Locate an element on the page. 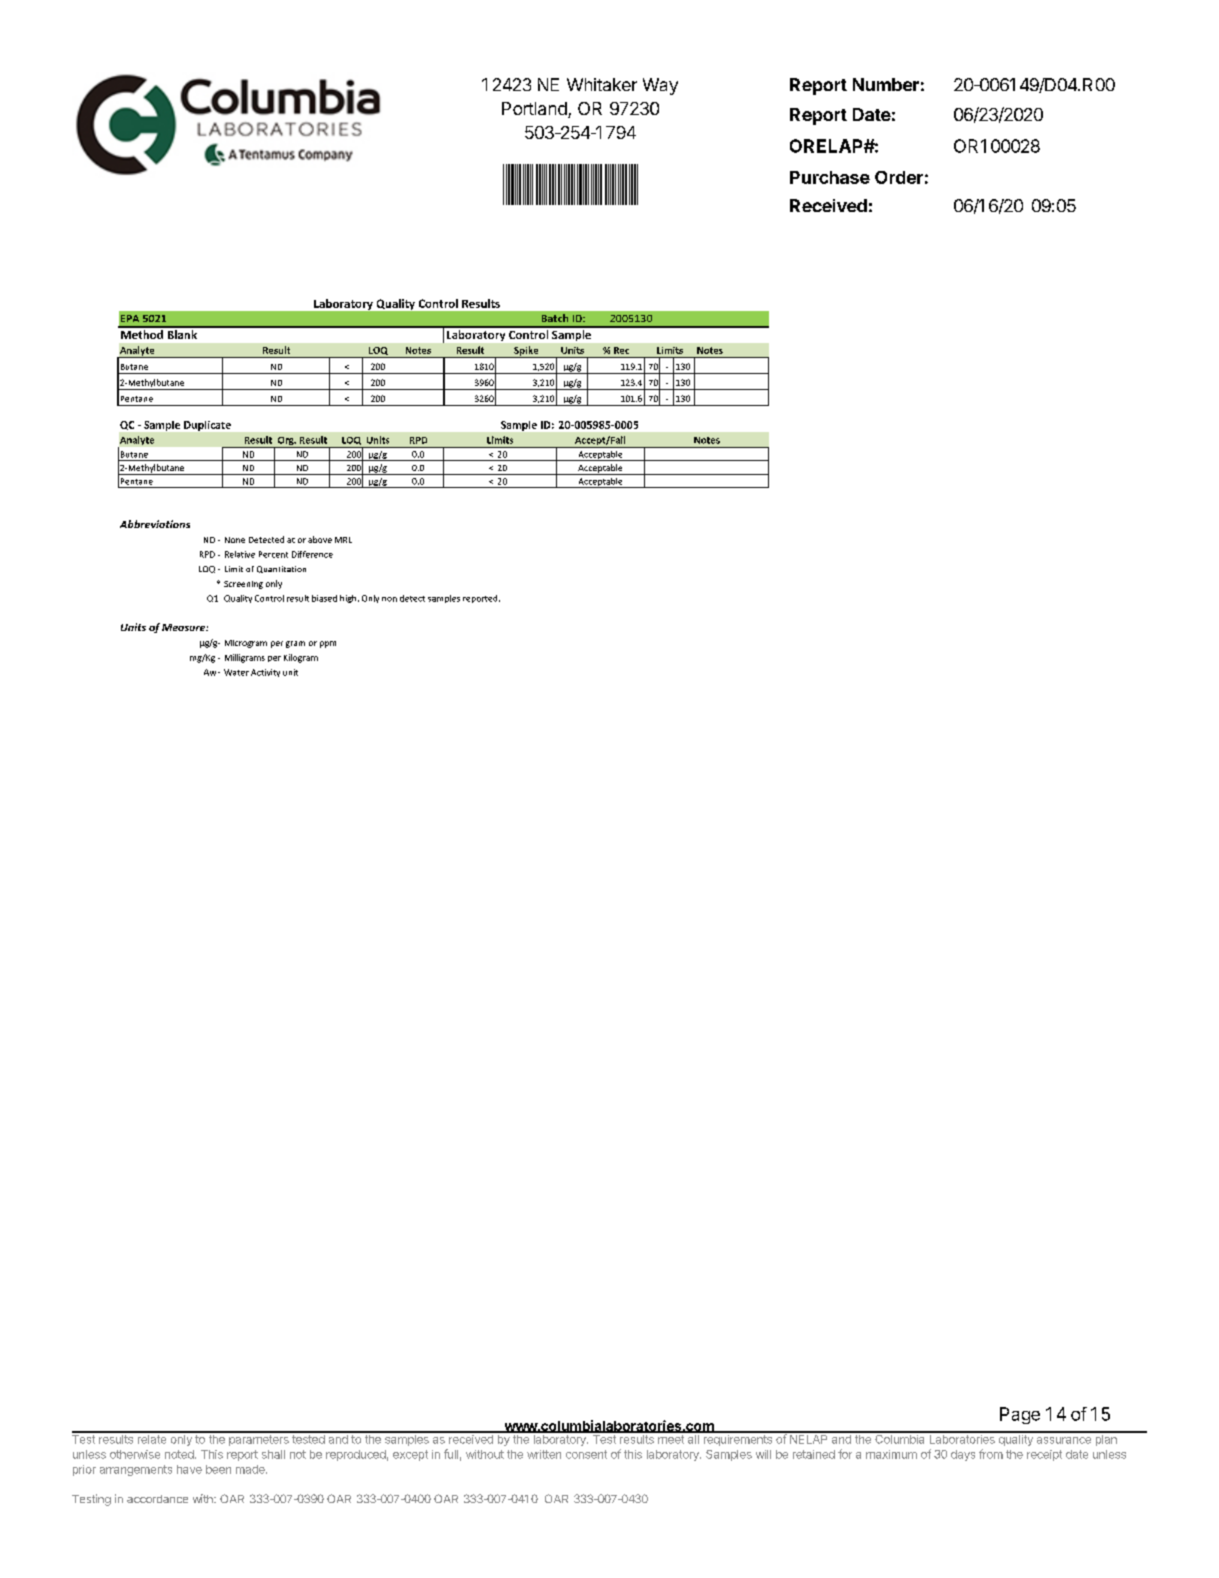 The image size is (1219, 1578). been is located at coordinates (218, 1469).
